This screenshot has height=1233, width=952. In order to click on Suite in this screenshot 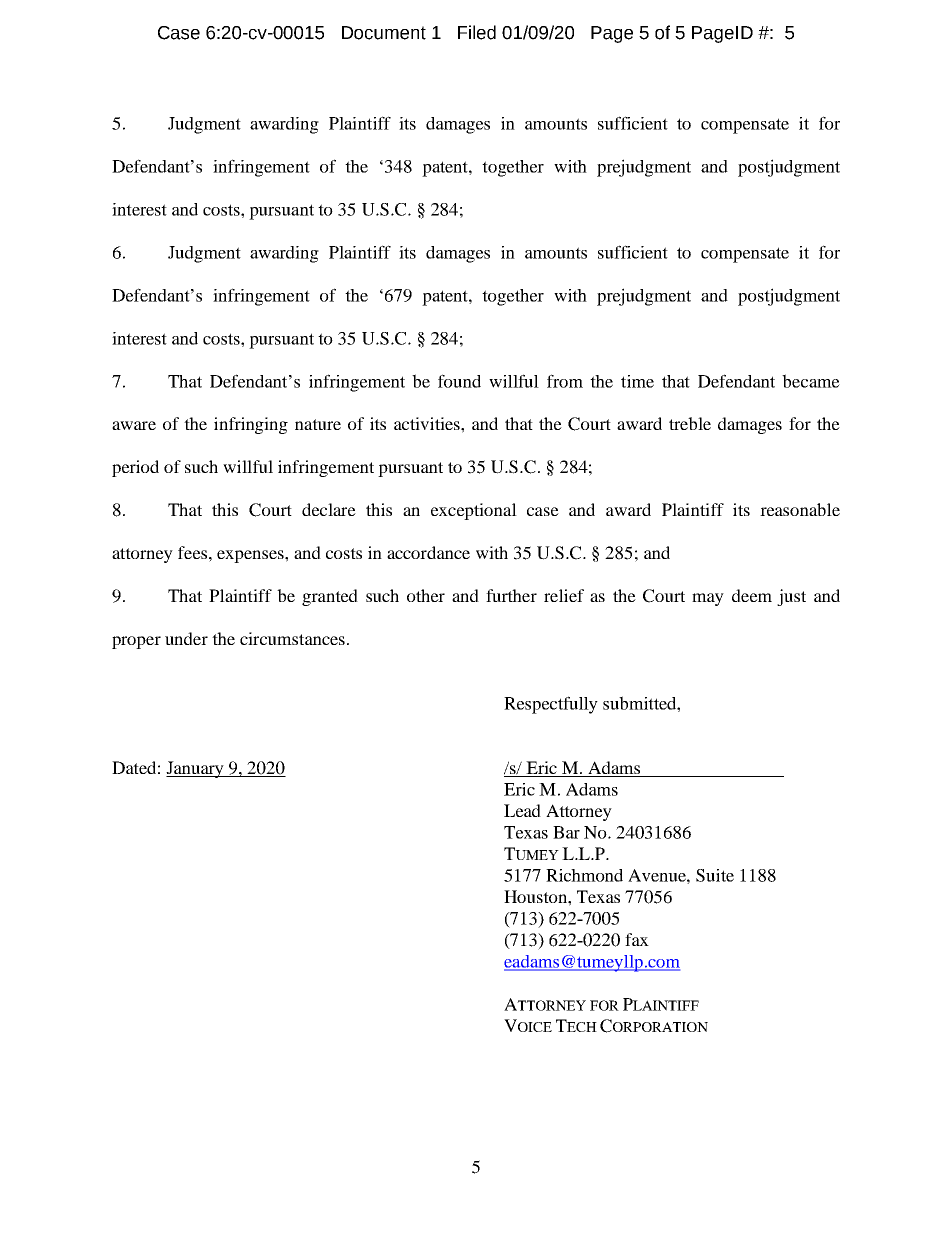, I will do `click(715, 875)`.
